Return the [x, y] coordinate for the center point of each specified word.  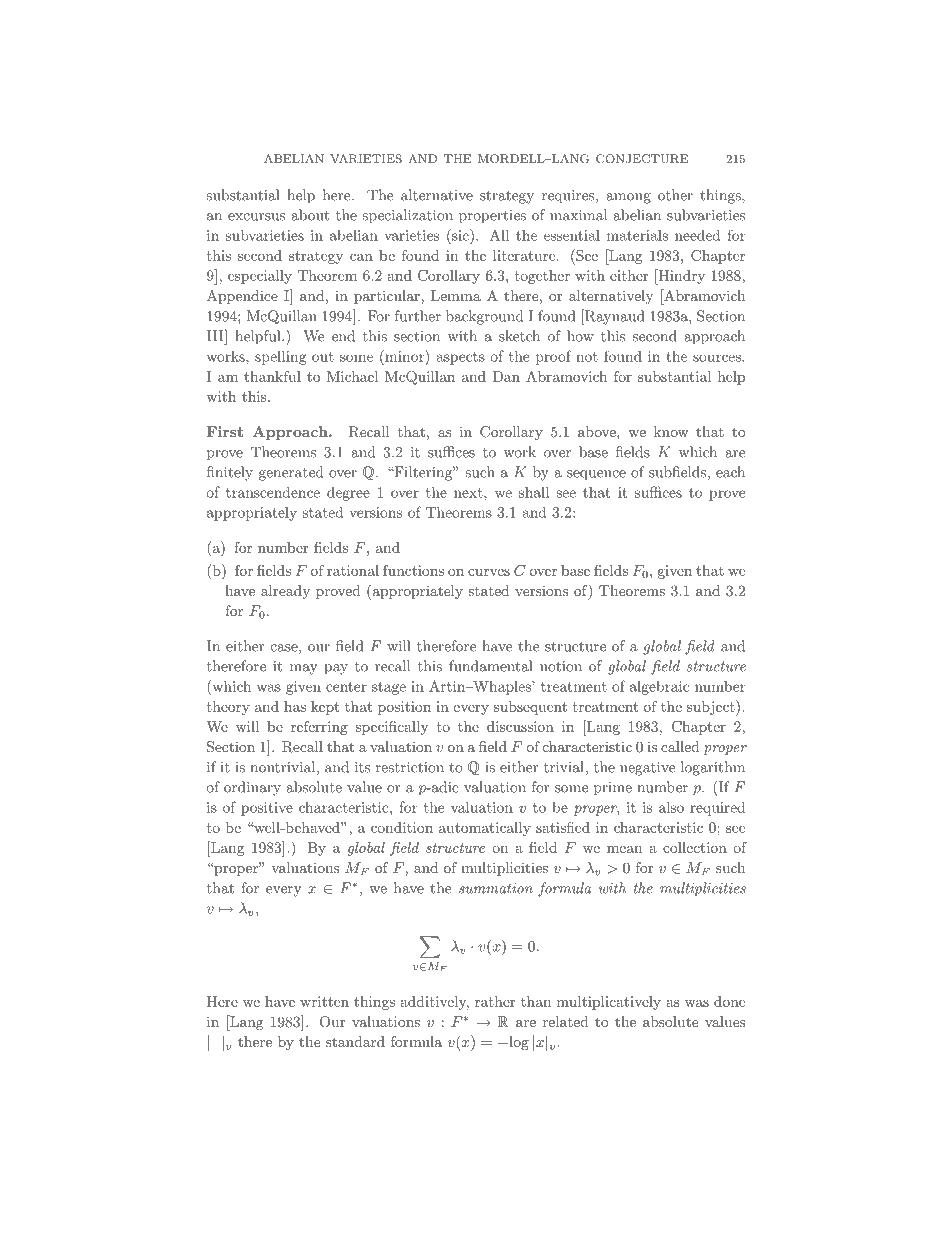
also [671, 807]
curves [489, 572]
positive [267, 809]
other [675, 195]
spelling [280, 357]
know [671, 431]
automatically [485, 829]
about [310, 215]
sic [460, 235]
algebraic [659, 688]
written [324, 1001]
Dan [506, 376]
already [285, 592]
